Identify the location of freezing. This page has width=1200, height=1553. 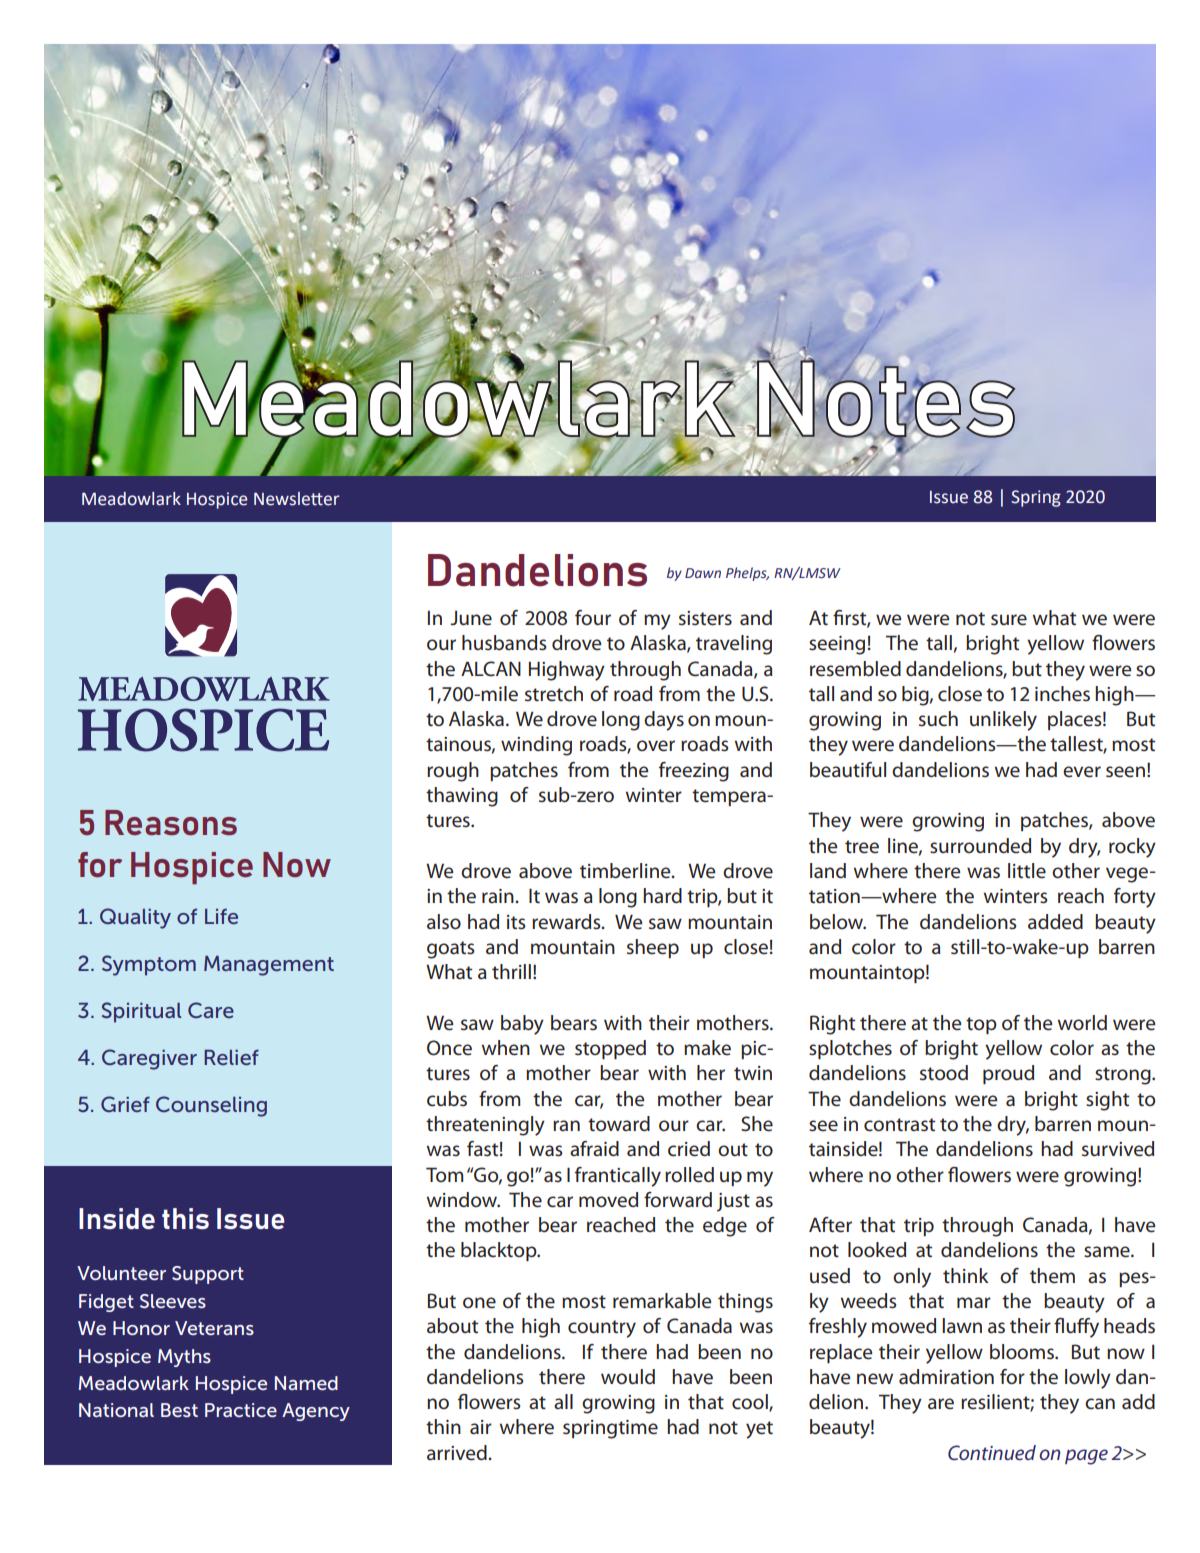
(694, 772).
